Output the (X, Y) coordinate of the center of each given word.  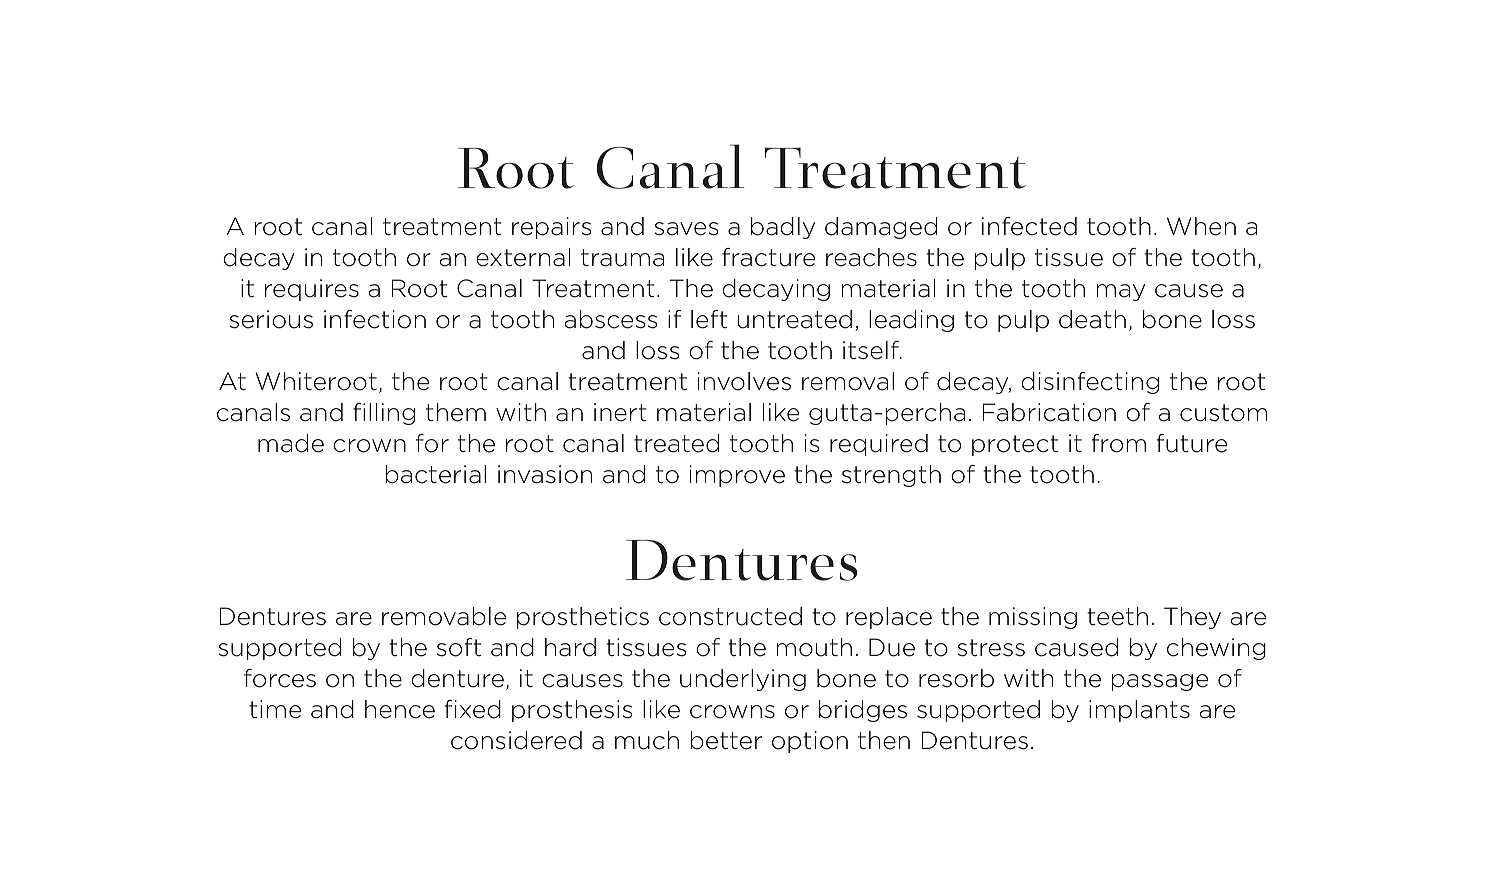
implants (1139, 711)
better (726, 740)
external (523, 257)
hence (400, 709)
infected (1029, 226)
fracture (768, 257)
